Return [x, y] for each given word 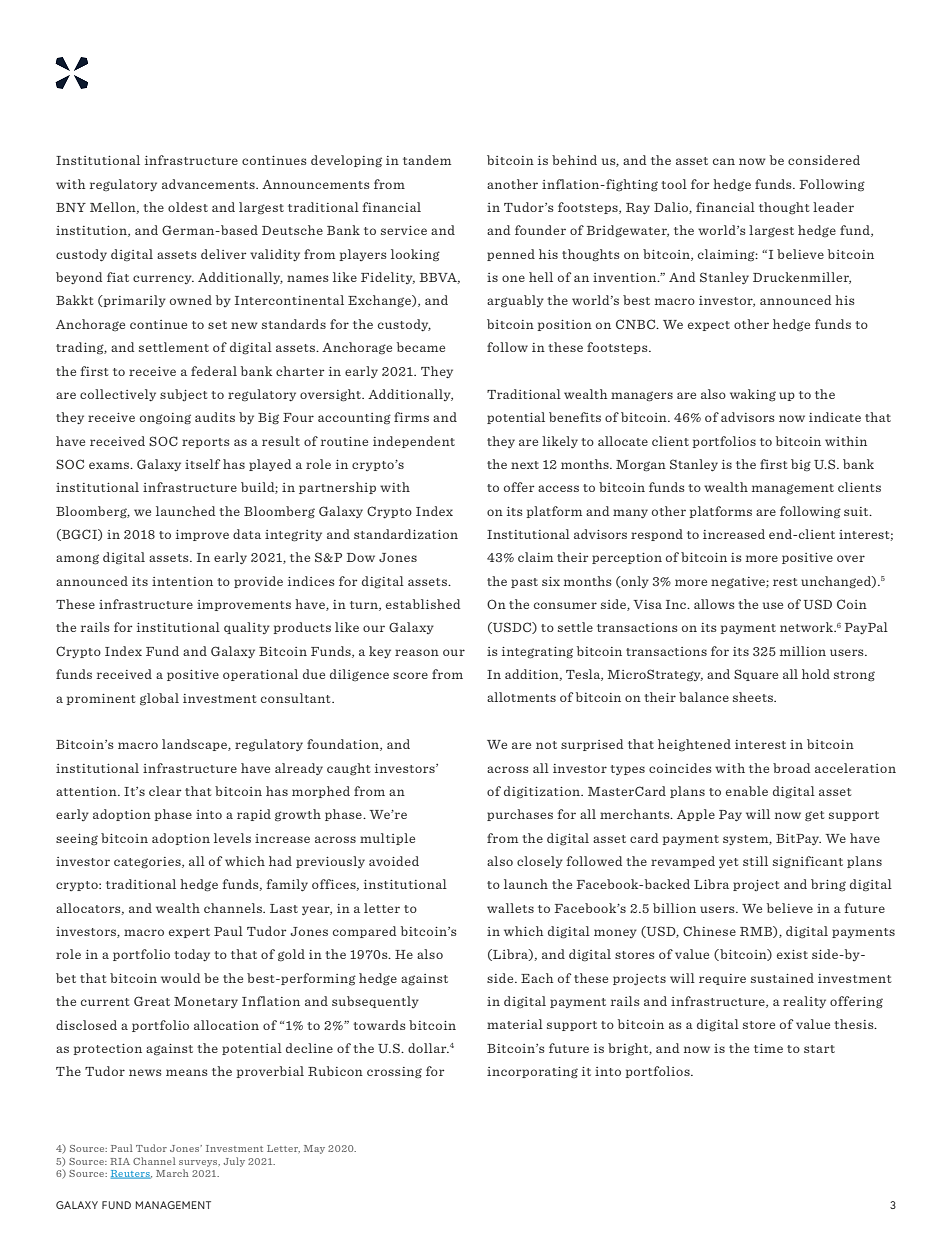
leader [833, 207]
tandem [427, 160]
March [172, 1173]
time [768, 1048]
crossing [394, 1072]
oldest [188, 207]
